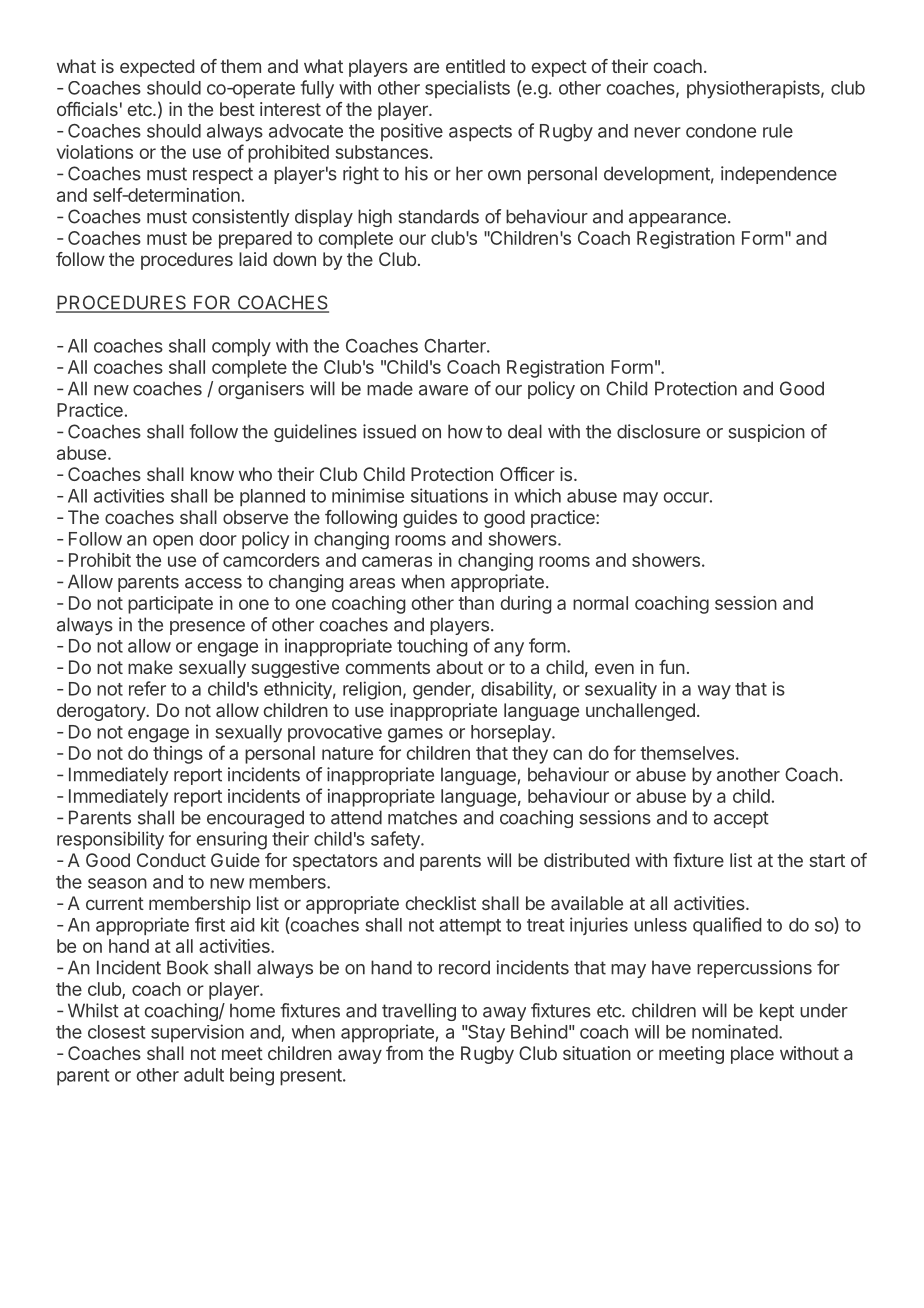 This document has height=1308, width=924. Describe the element at coordinates (237, 109) in the document. I see `best` at that location.
